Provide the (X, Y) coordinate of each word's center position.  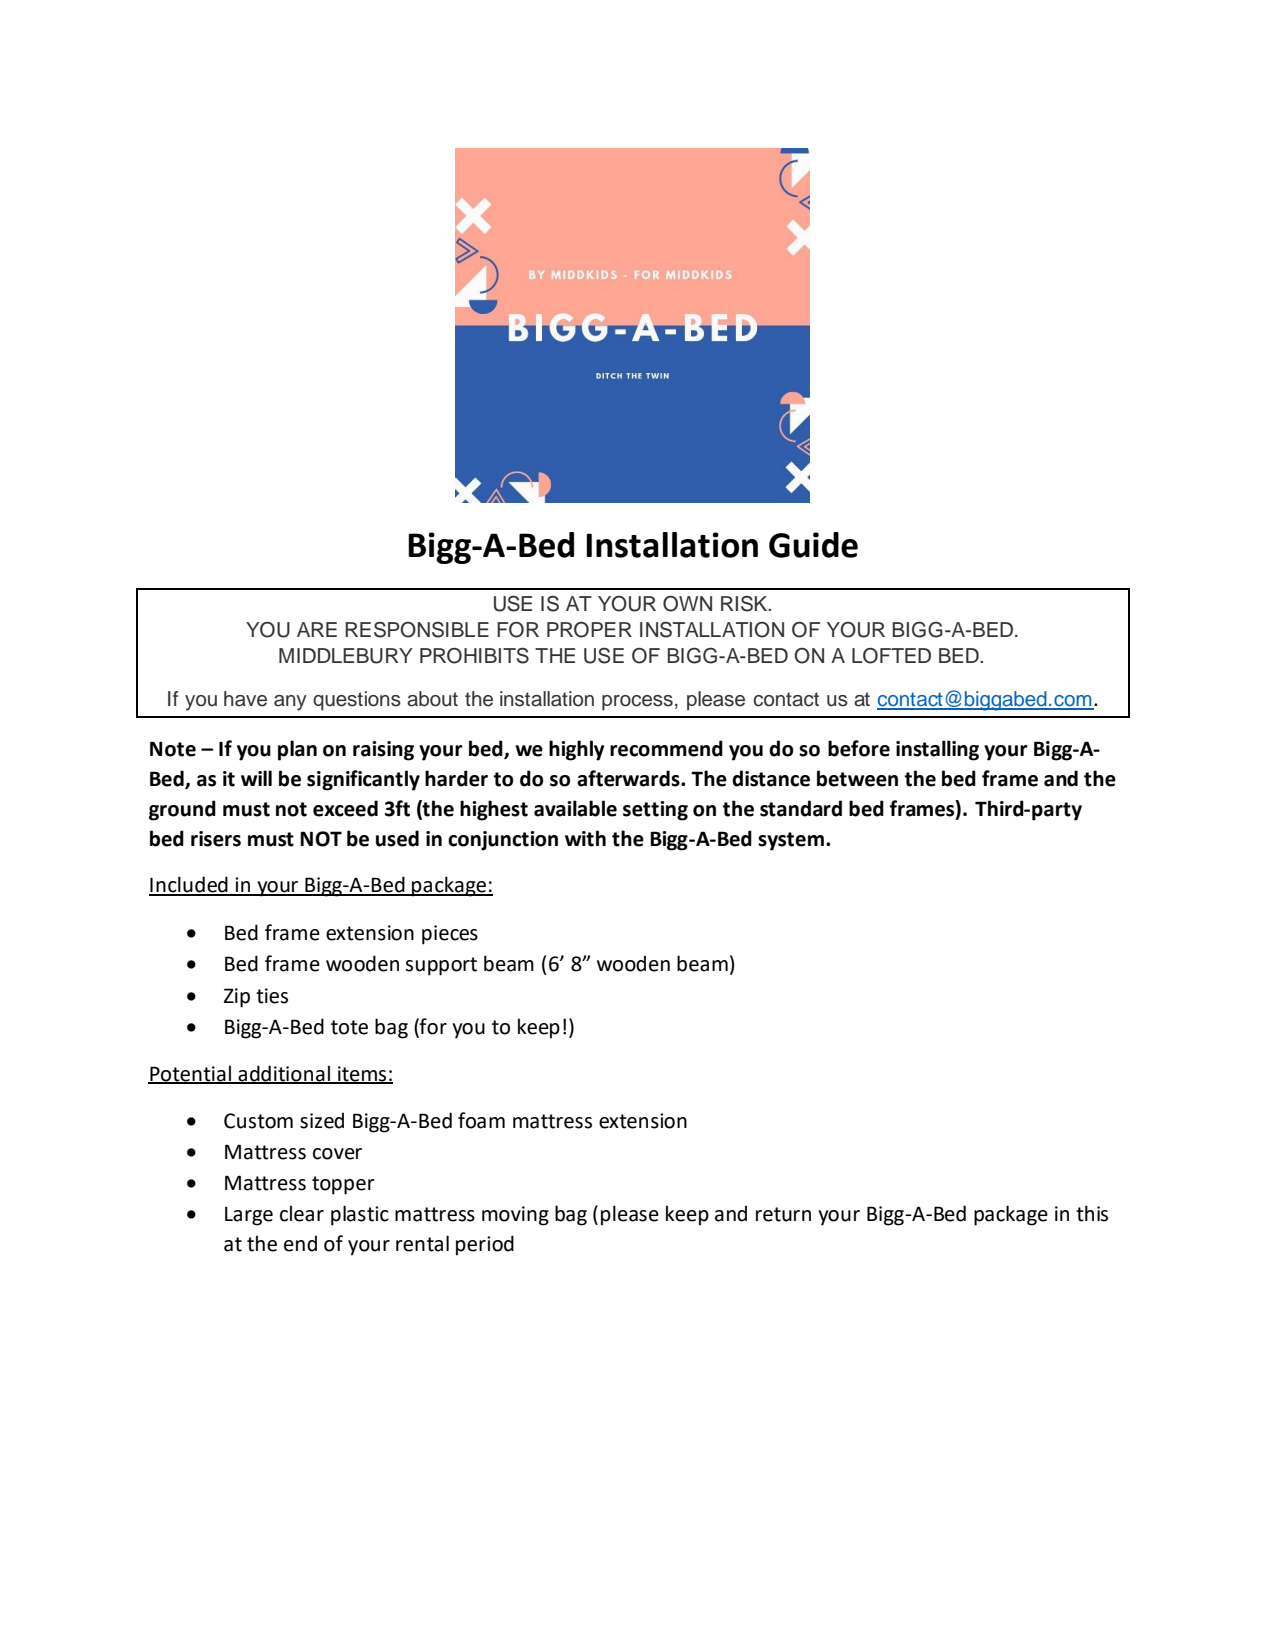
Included (189, 885)
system (791, 841)
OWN (687, 604)
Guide (813, 545)
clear (302, 1213)
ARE (317, 629)
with (585, 838)
